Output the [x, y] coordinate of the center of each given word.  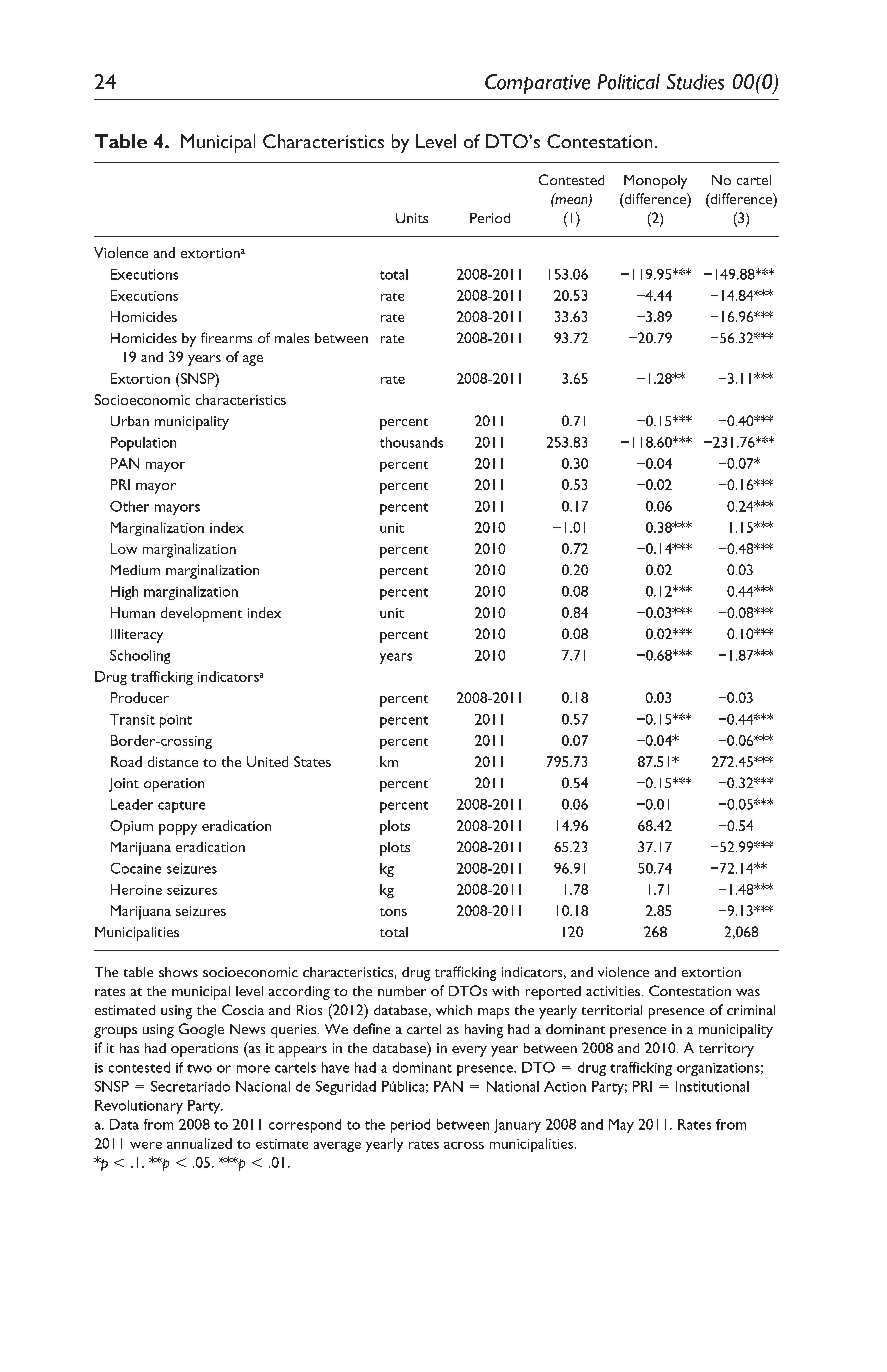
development [201, 614]
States [312, 761]
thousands [411, 442]
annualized [199, 1143]
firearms [226, 337]
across [464, 1145]
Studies [695, 82]
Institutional [712, 1086]
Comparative [537, 84]
